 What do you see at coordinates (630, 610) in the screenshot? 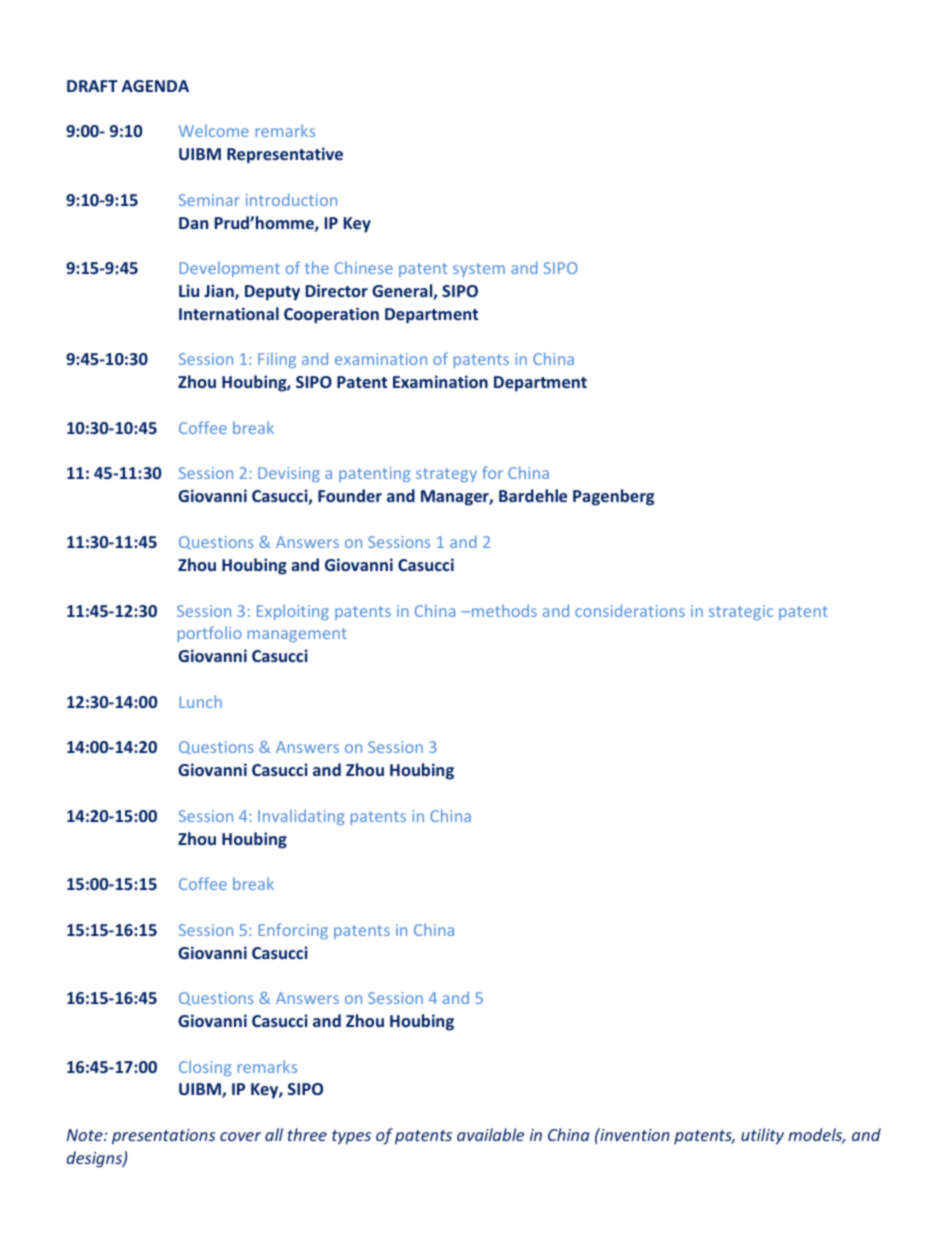
I see `considerations` at bounding box center [630, 610].
